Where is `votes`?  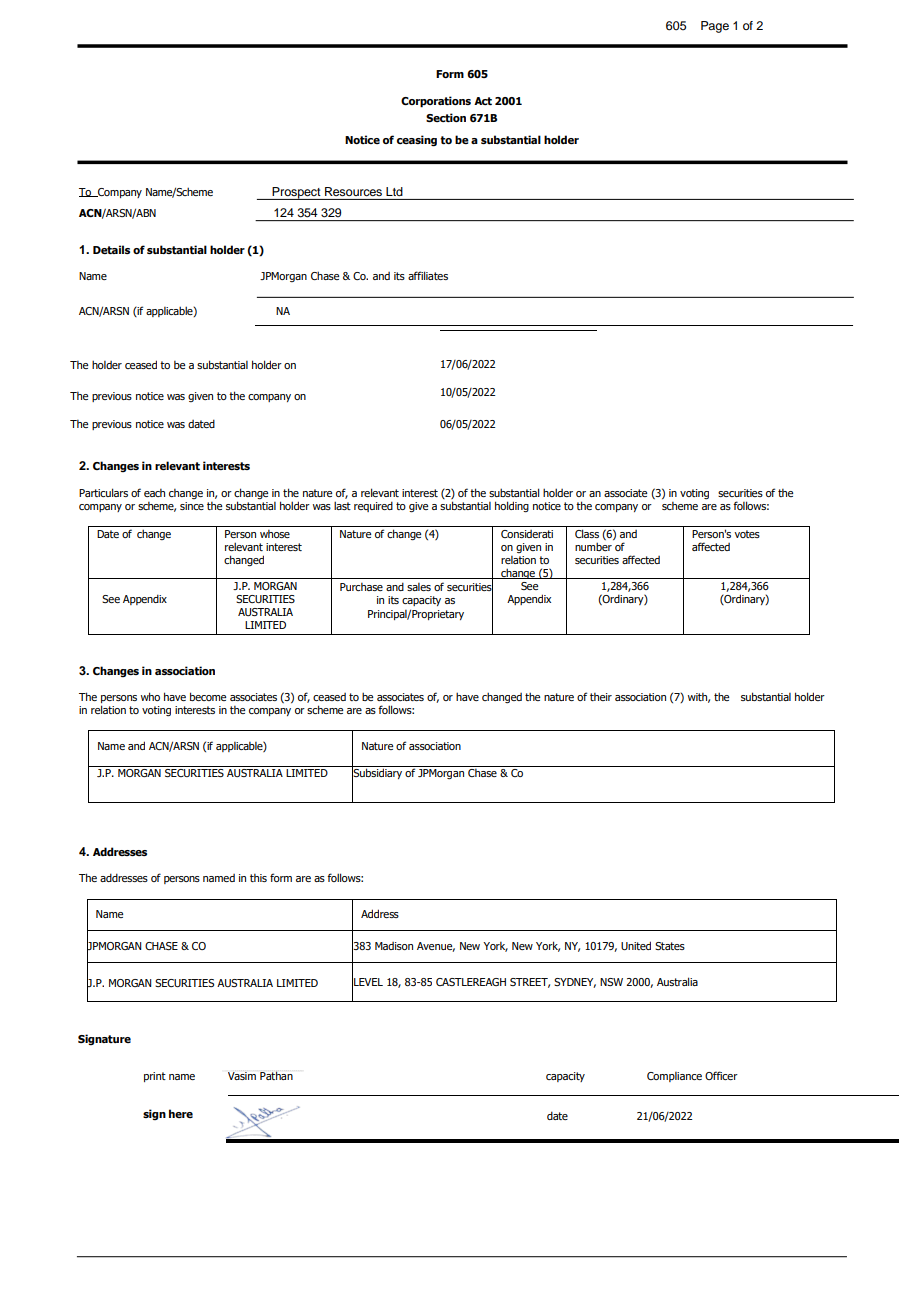 votes is located at coordinates (747, 534).
